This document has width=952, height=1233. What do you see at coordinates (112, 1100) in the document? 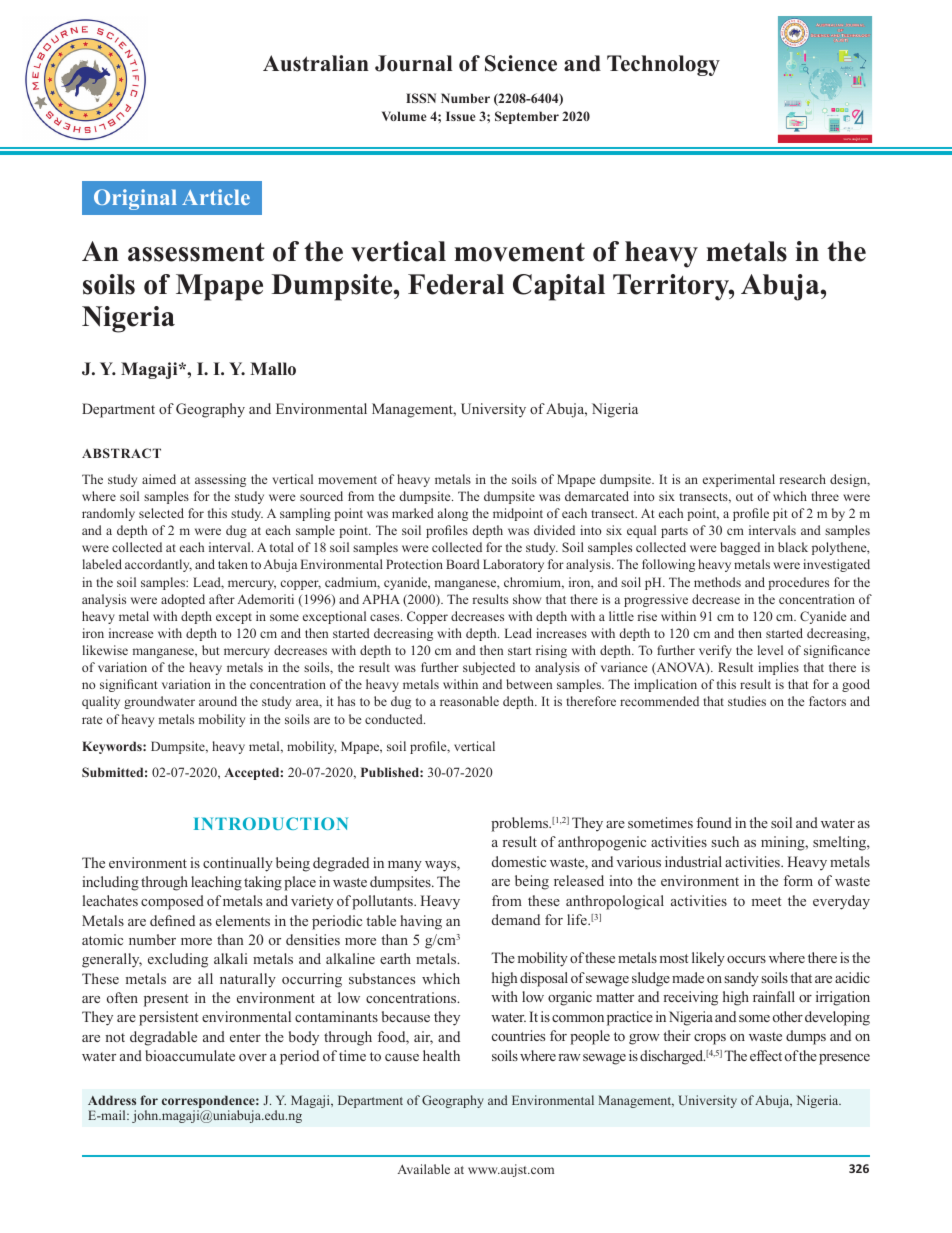
I see `Address` at bounding box center [112, 1100].
